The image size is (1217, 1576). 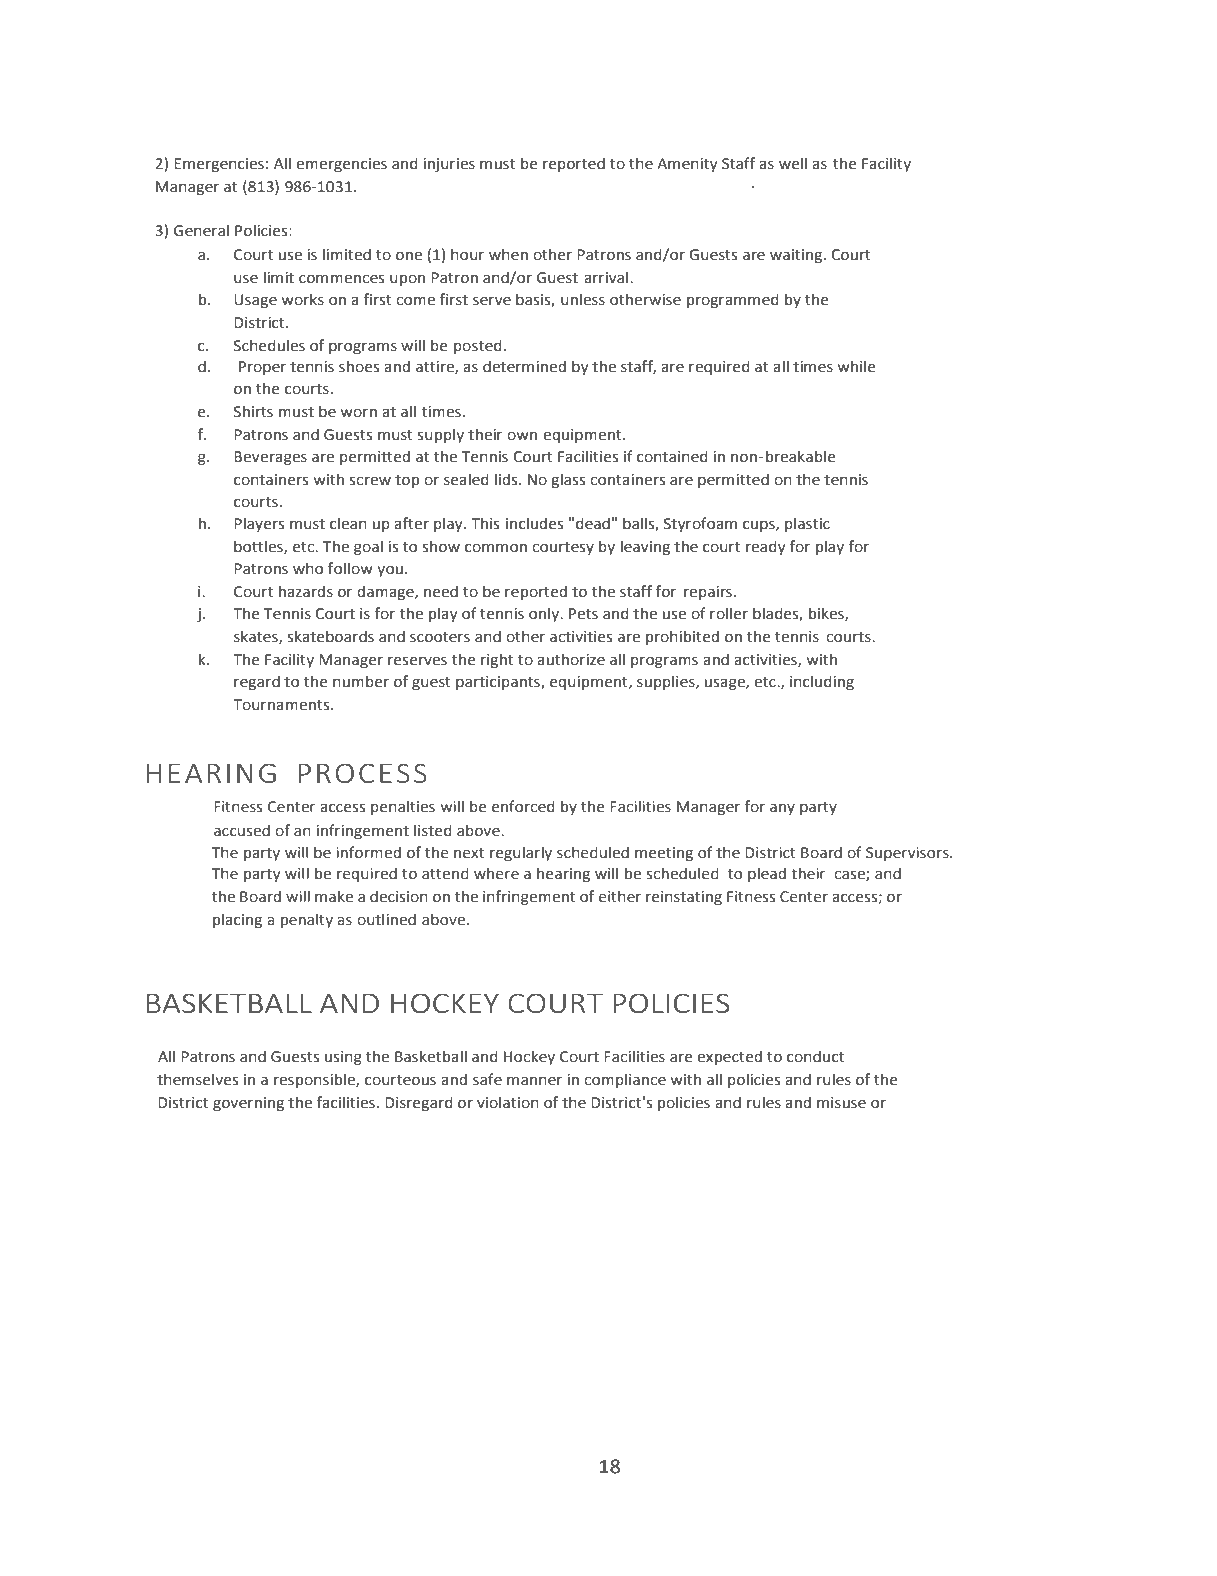 What do you see at coordinates (856, 366) in the screenshot?
I see `while` at bounding box center [856, 366].
